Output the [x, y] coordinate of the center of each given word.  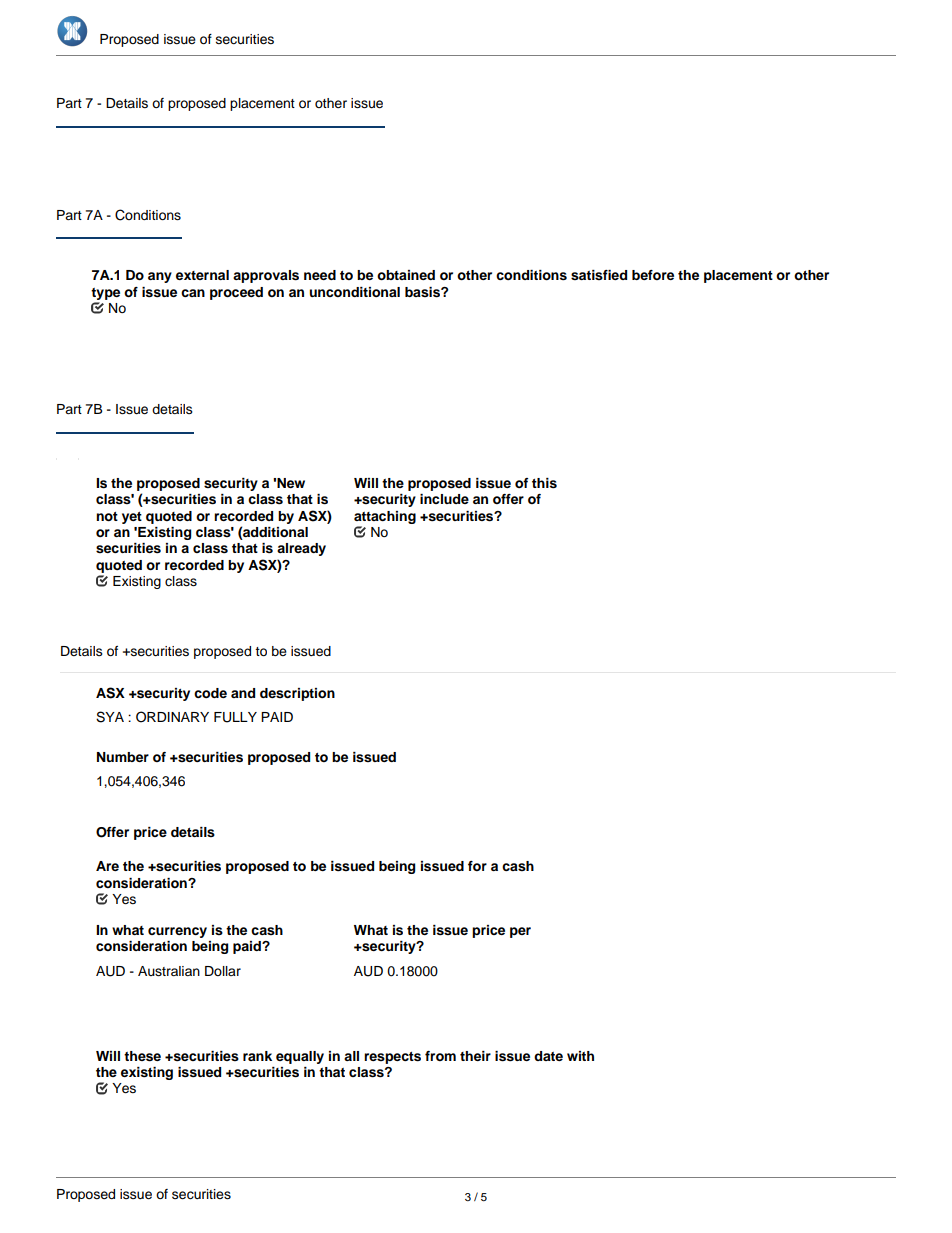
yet [132, 518]
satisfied [599, 275]
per [520, 932]
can [193, 293]
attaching [385, 517]
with [580, 1056]
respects [392, 1058]
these [142, 1056]
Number [123, 757]
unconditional [354, 292]
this [544, 483]
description [297, 694]
